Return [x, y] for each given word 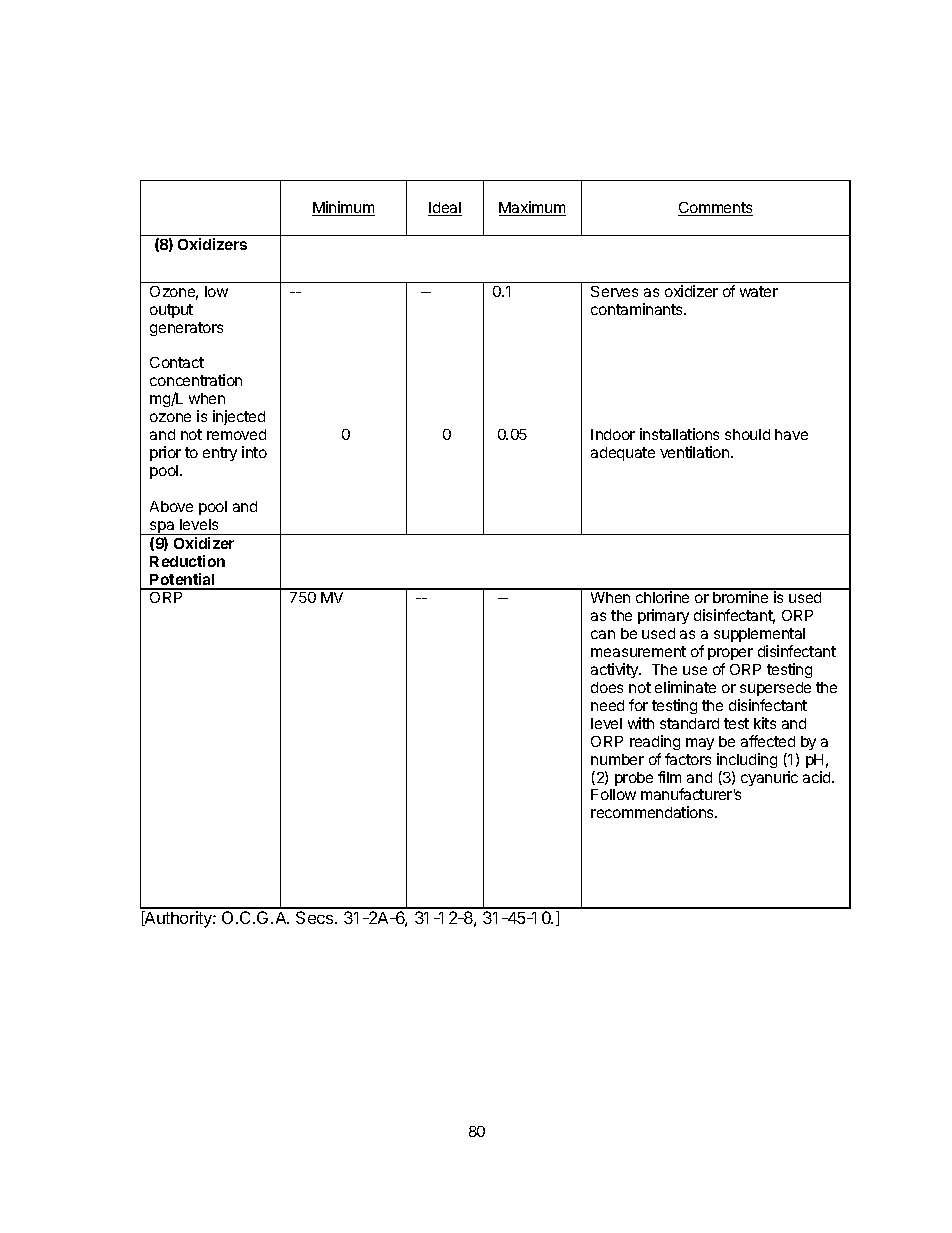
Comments [715, 209]
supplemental [759, 635]
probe [634, 779]
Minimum [343, 208]
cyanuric [769, 778]
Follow [613, 794]
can [603, 634]
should [747, 434]
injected [239, 417]
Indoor [613, 434]
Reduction [187, 561]
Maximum [532, 208]
